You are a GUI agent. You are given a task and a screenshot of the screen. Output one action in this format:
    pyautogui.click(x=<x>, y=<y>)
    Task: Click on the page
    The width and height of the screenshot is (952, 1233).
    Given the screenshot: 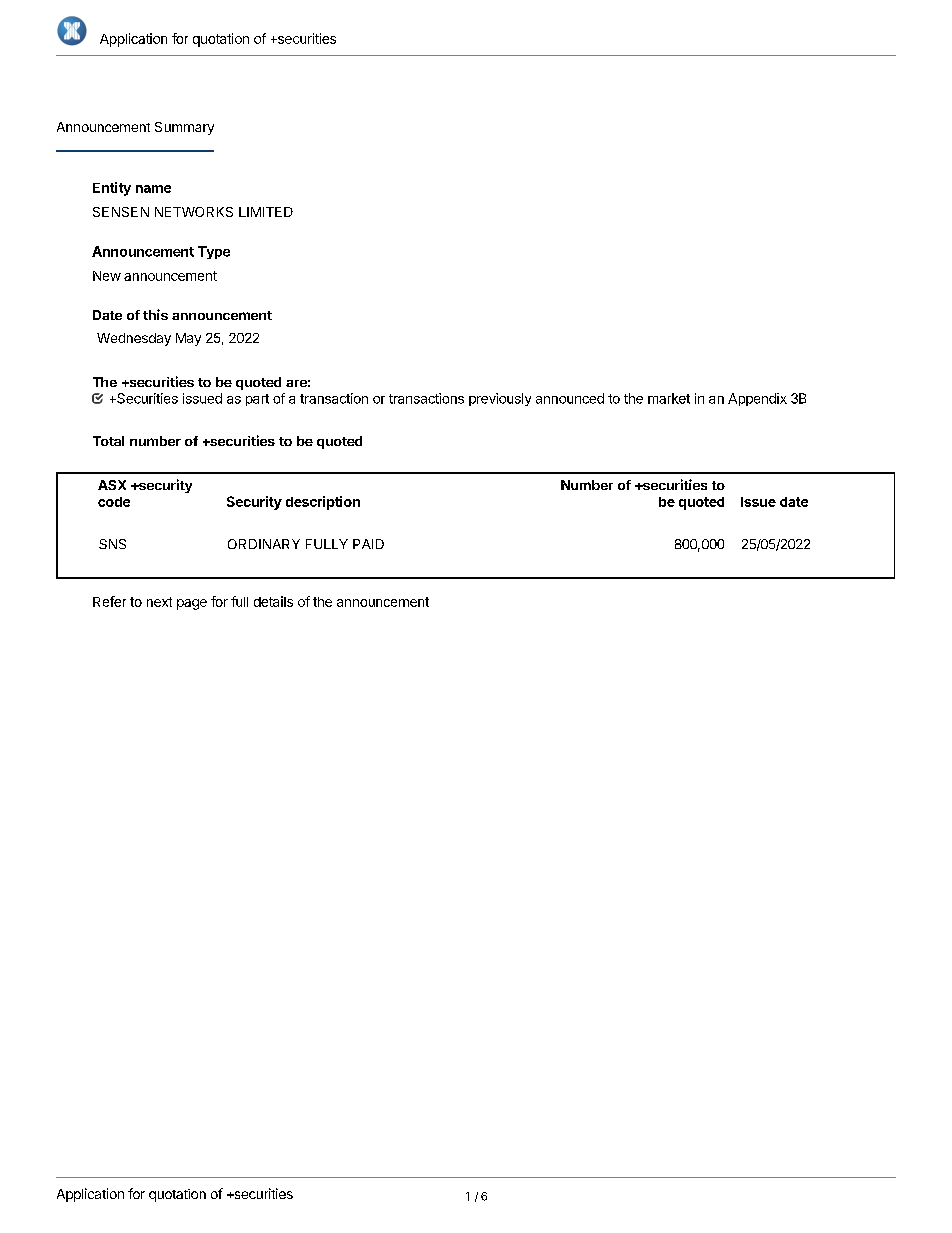 What is the action you would take?
    pyautogui.click(x=192, y=604)
